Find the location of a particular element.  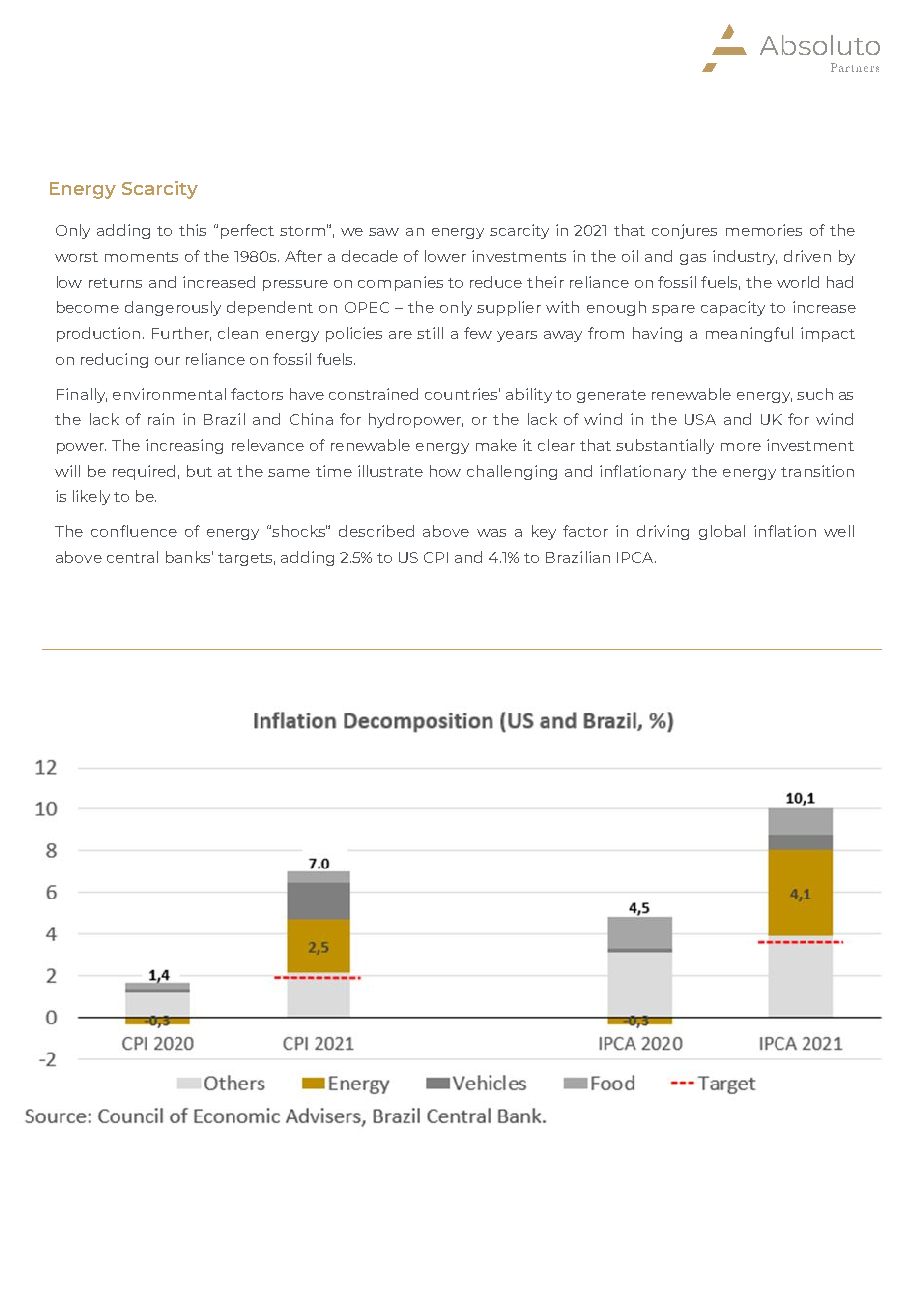

memories is located at coordinates (764, 230).
